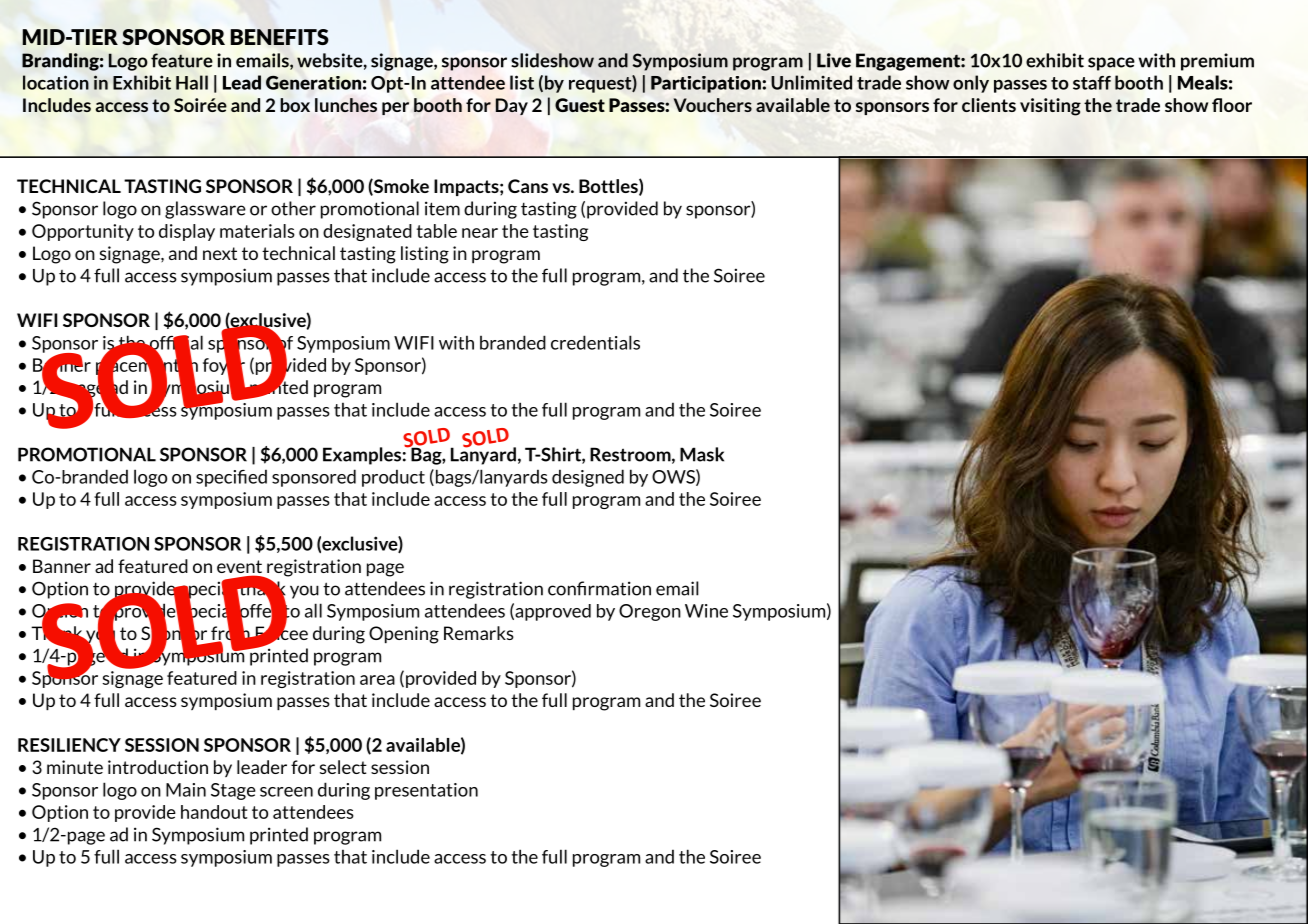 This screenshot has height=924, width=1308. I want to click on Participation, so click(706, 84).
